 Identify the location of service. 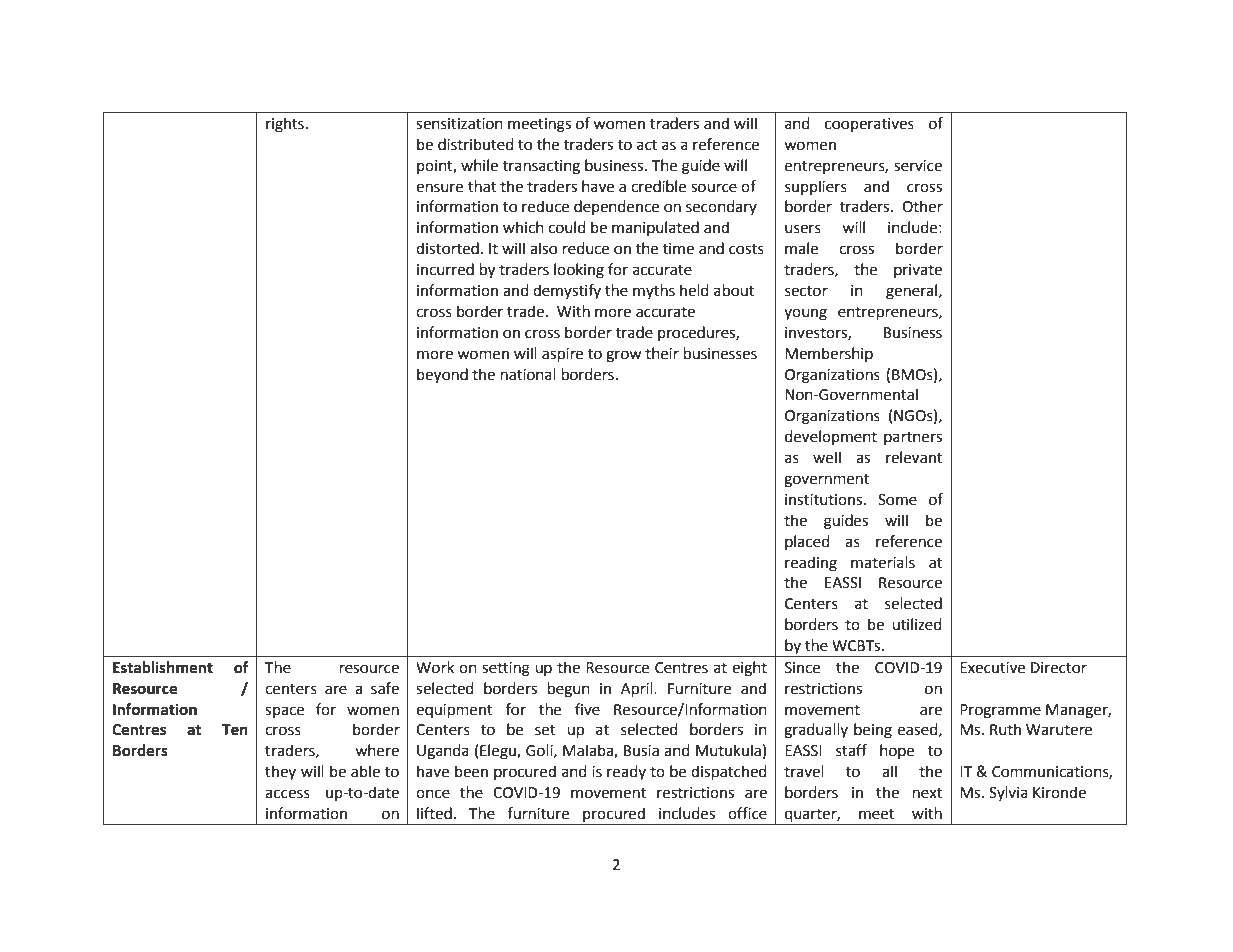
(918, 166).
